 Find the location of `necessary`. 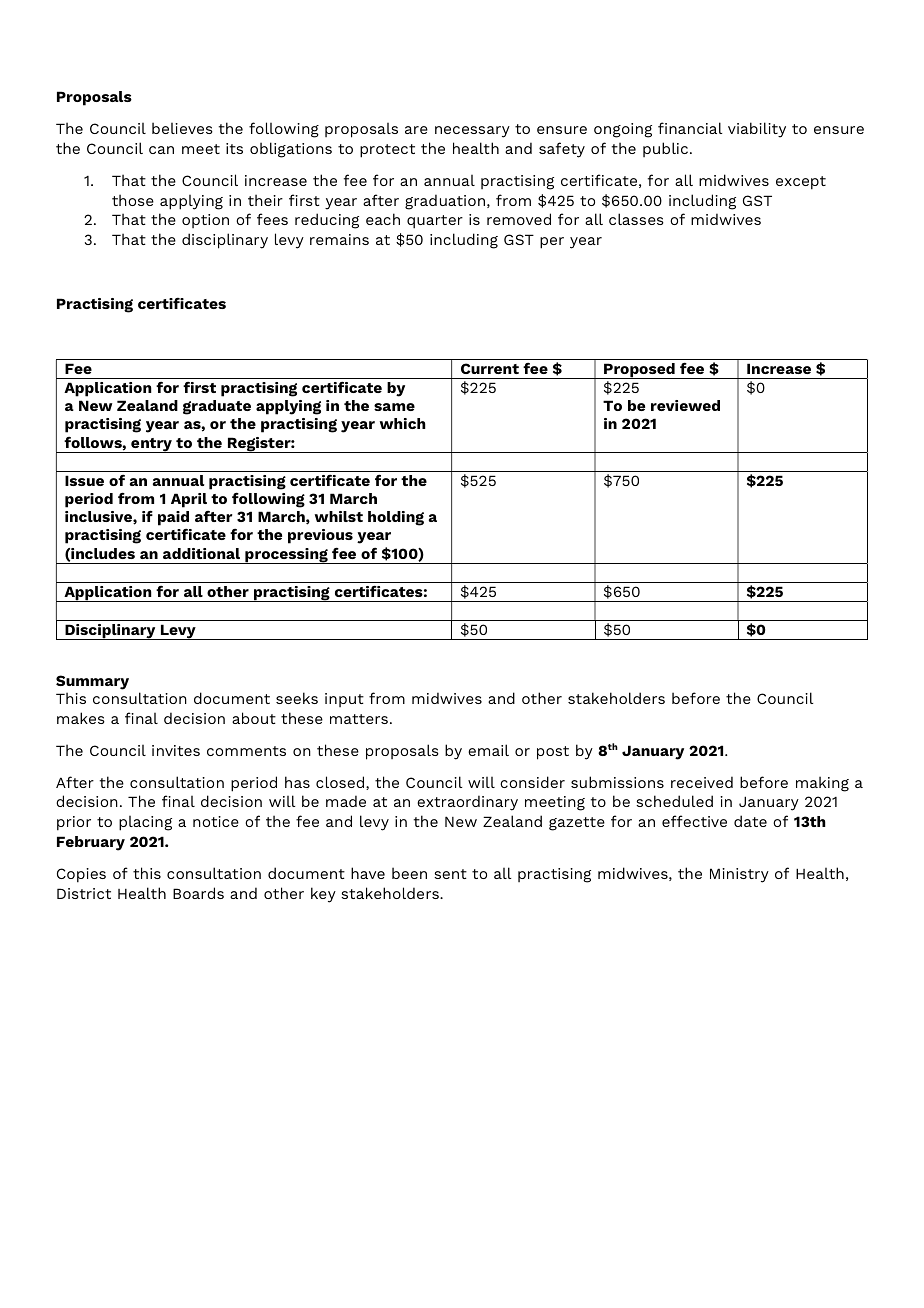

necessary is located at coordinates (472, 132).
